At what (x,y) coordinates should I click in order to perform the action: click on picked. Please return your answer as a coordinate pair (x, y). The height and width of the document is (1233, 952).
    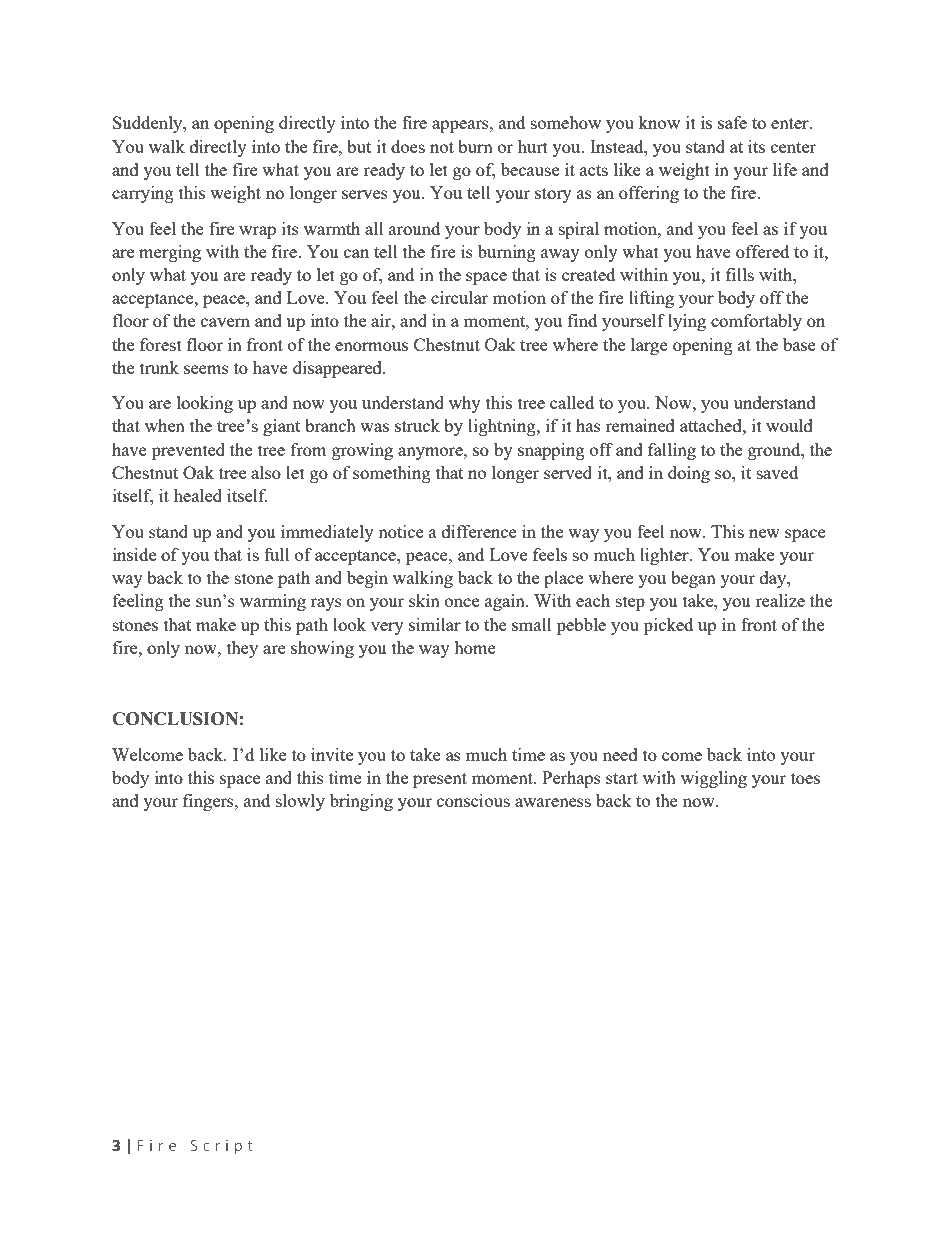
    Looking at the image, I should click on (668, 626).
